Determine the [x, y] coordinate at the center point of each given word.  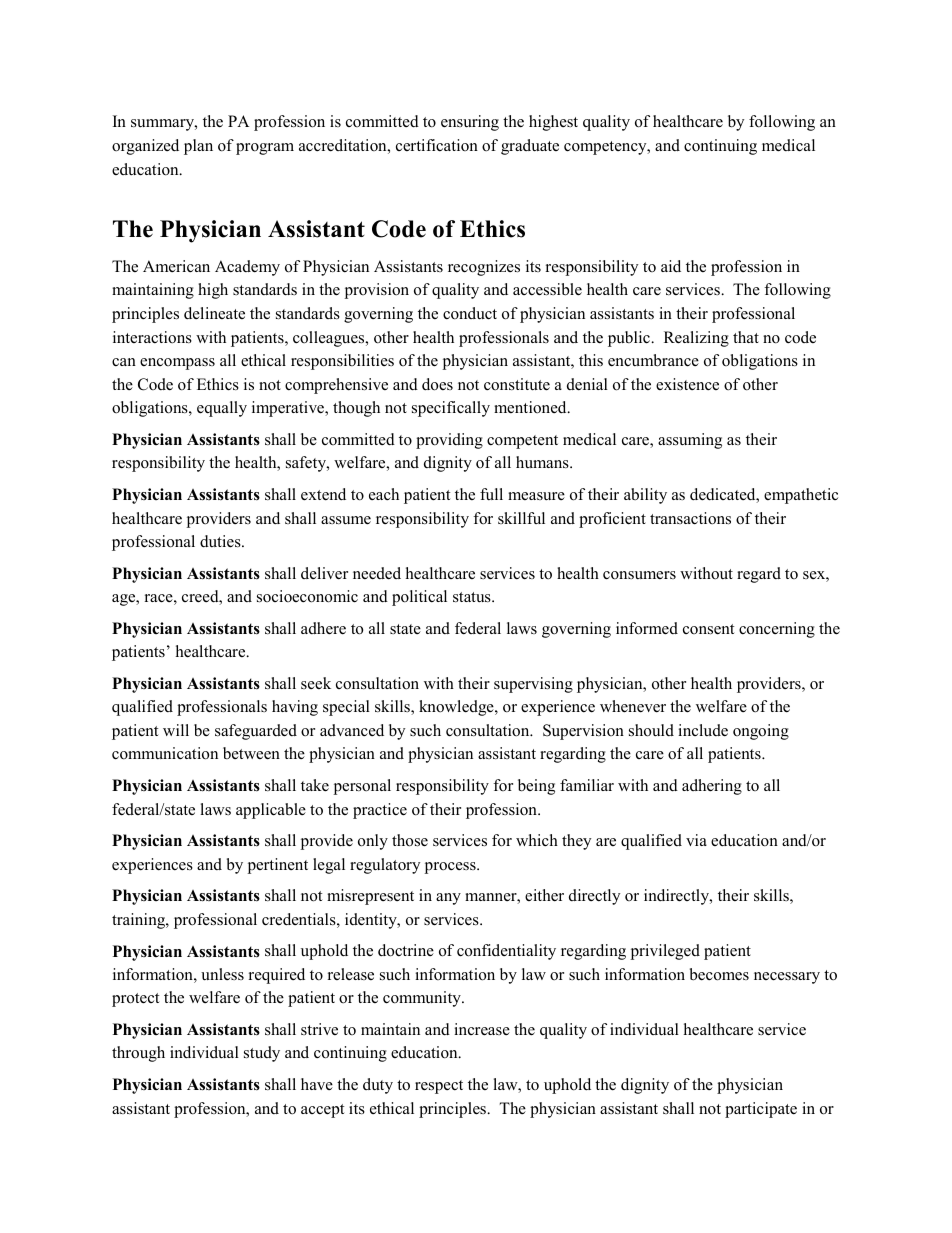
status [473, 597]
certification [437, 145]
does [437, 384]
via [696, 840]
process [451, 868]
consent [708, 629]
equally [222, 409]
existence [687, 384]
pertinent [277, 866]
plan [198, 147]
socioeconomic [307, 596]
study [262, 1054]
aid [671, 266]
